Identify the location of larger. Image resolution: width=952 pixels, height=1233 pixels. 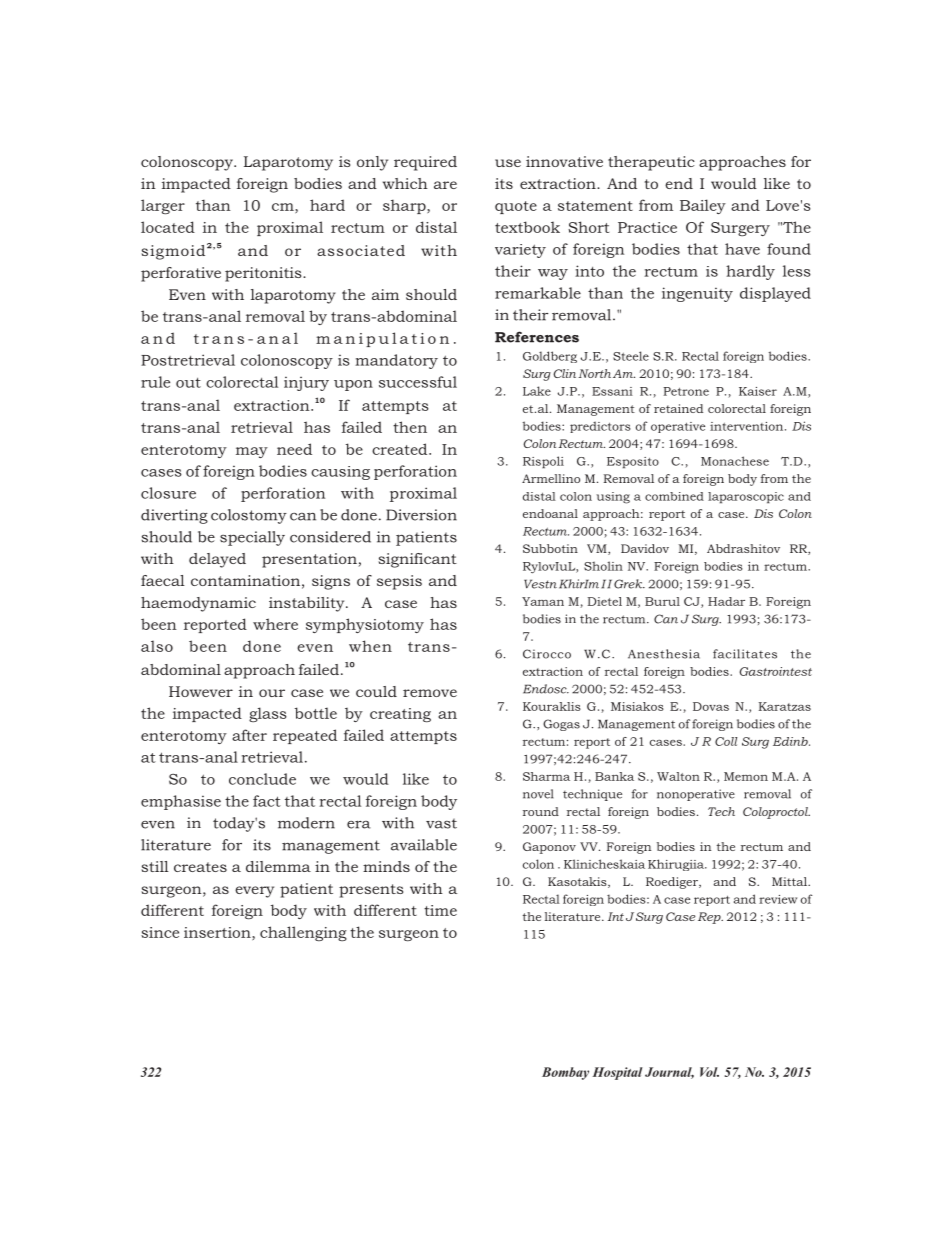
(163, 207).
